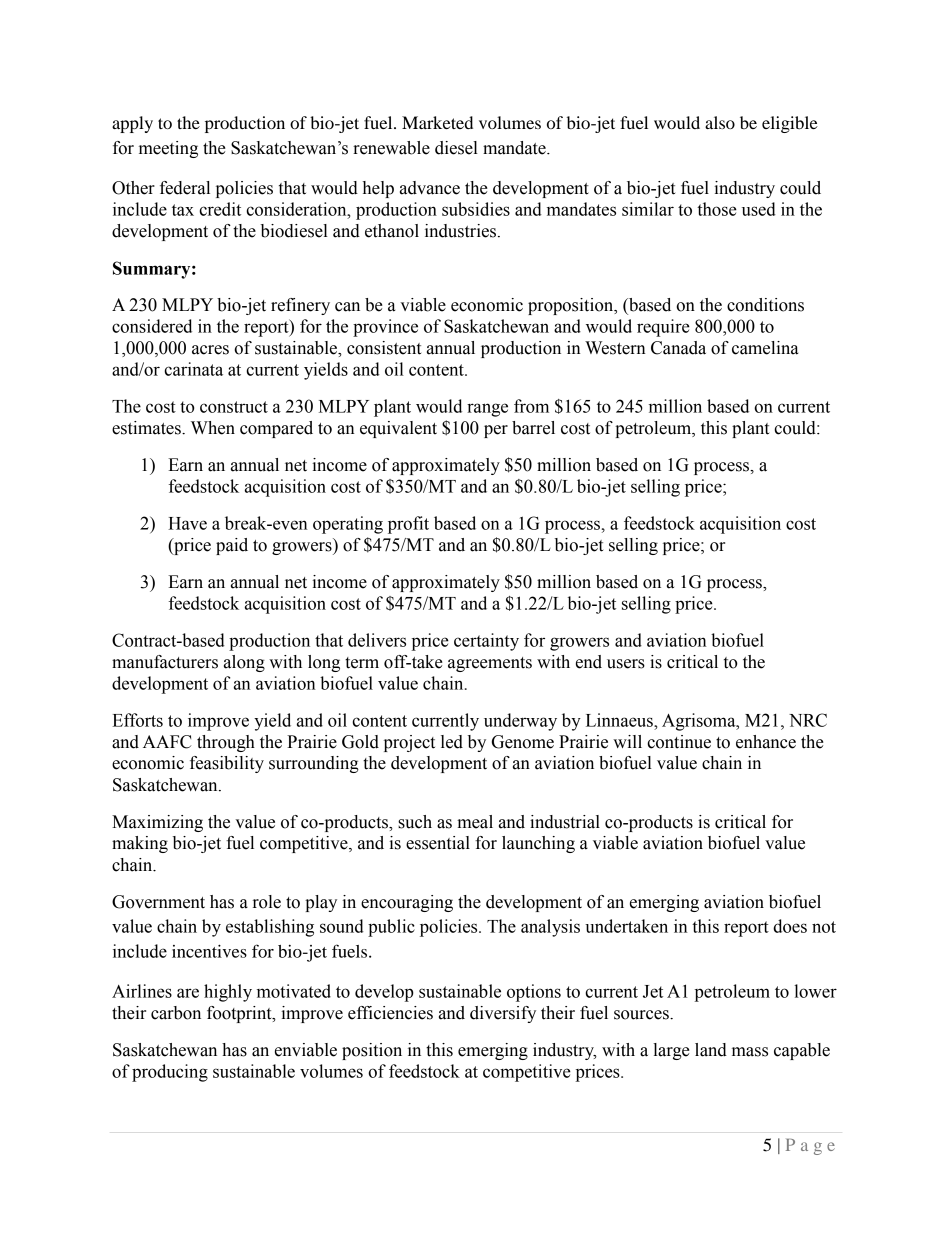 The height and width of the page is (1233, 952). I want to click on enhance, so click(766, 742).
